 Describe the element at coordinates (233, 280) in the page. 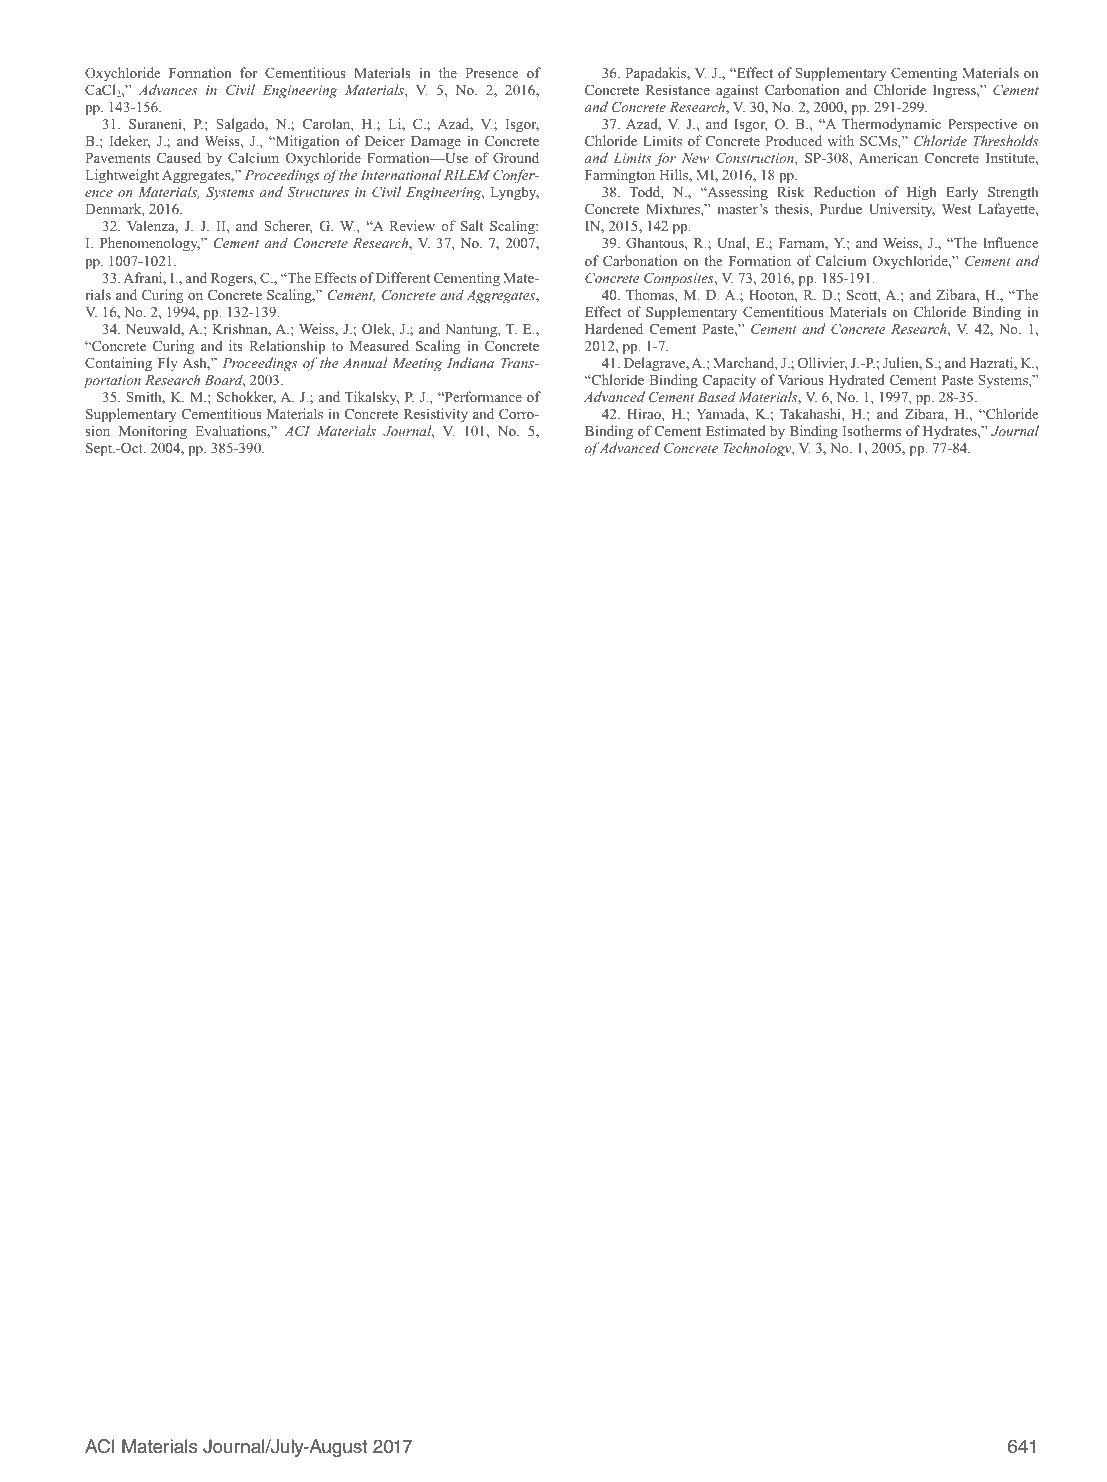

I see `Rogers` at that location.
